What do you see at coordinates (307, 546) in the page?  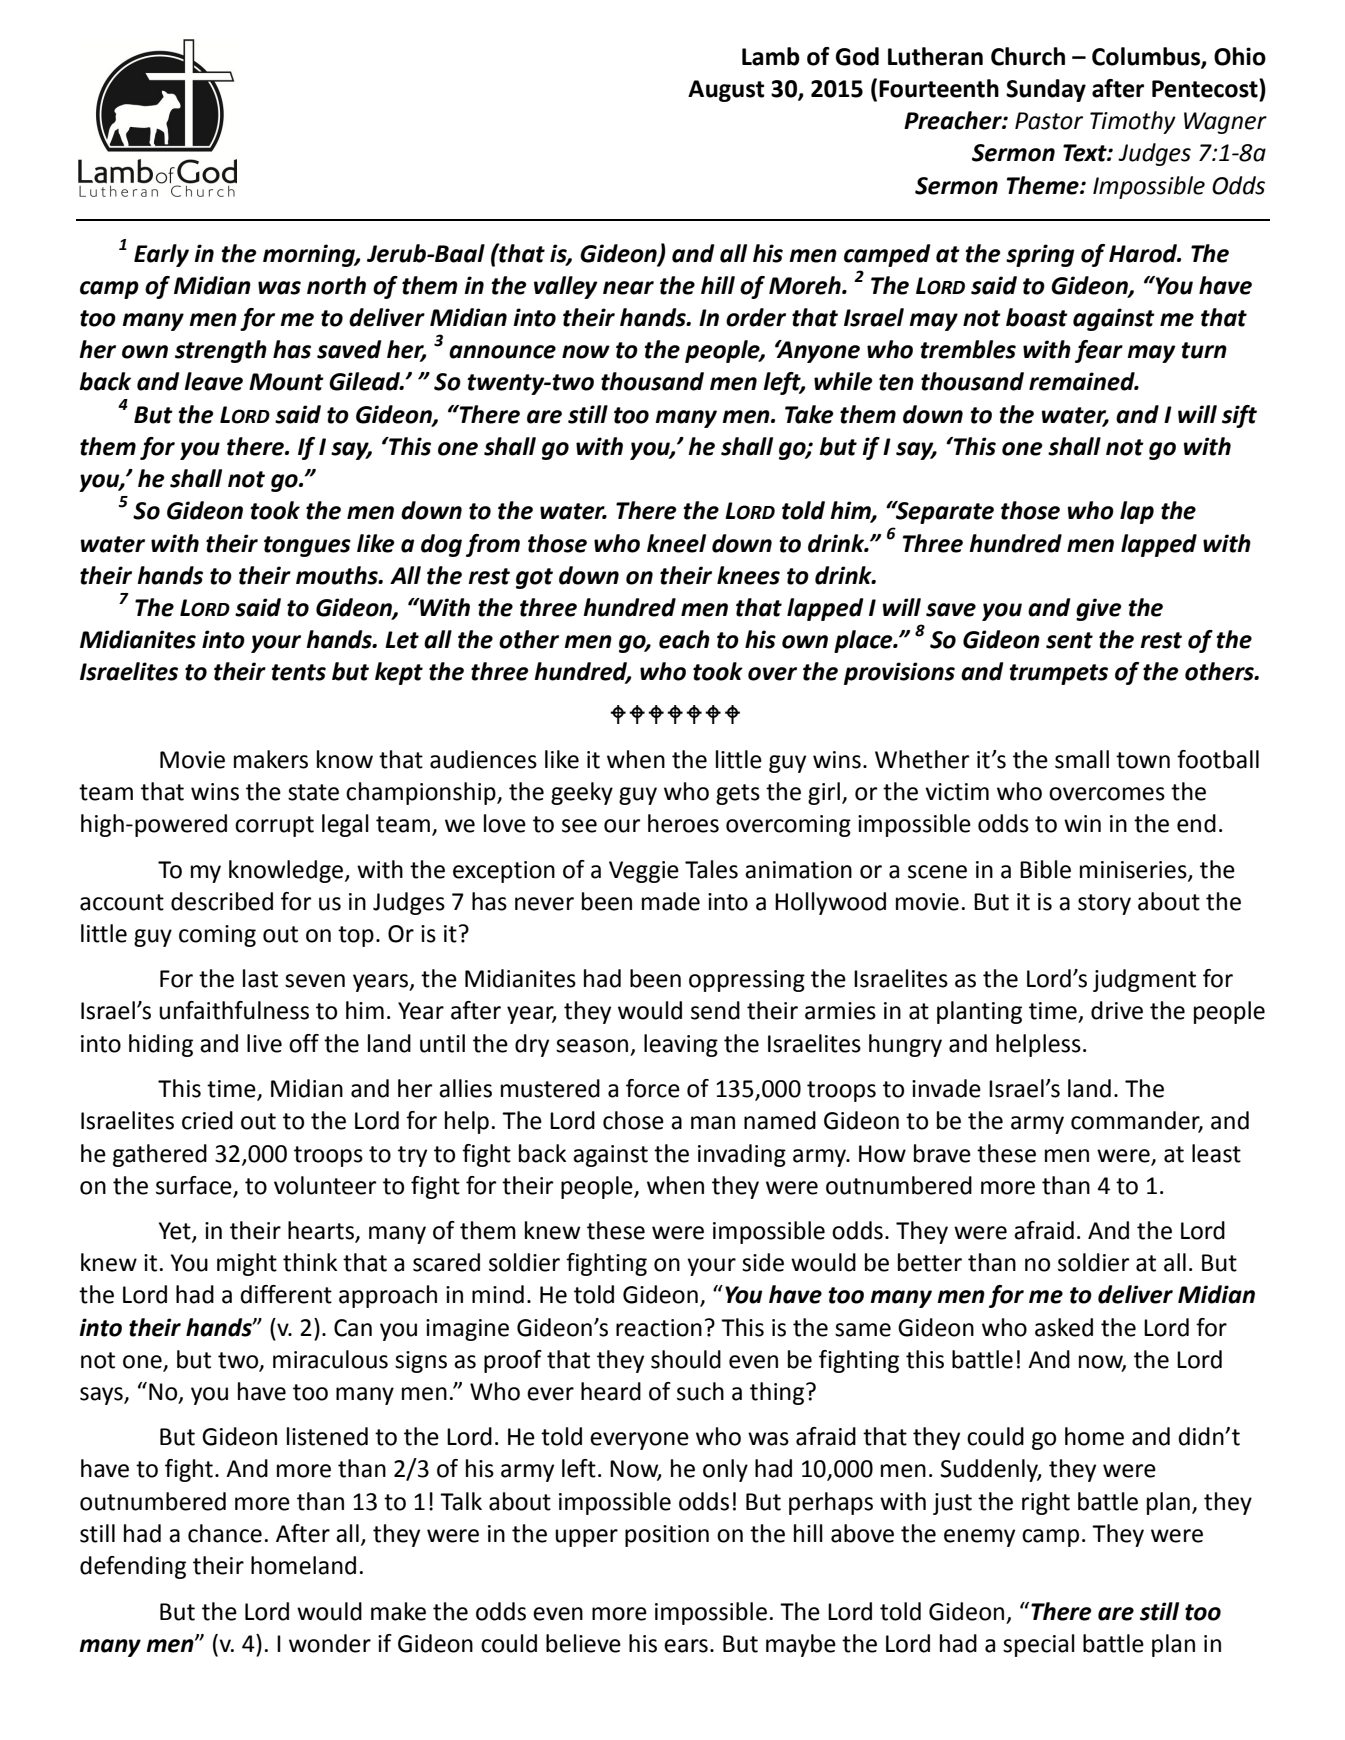 I see `tongues` at bounding box center [307, 546].
